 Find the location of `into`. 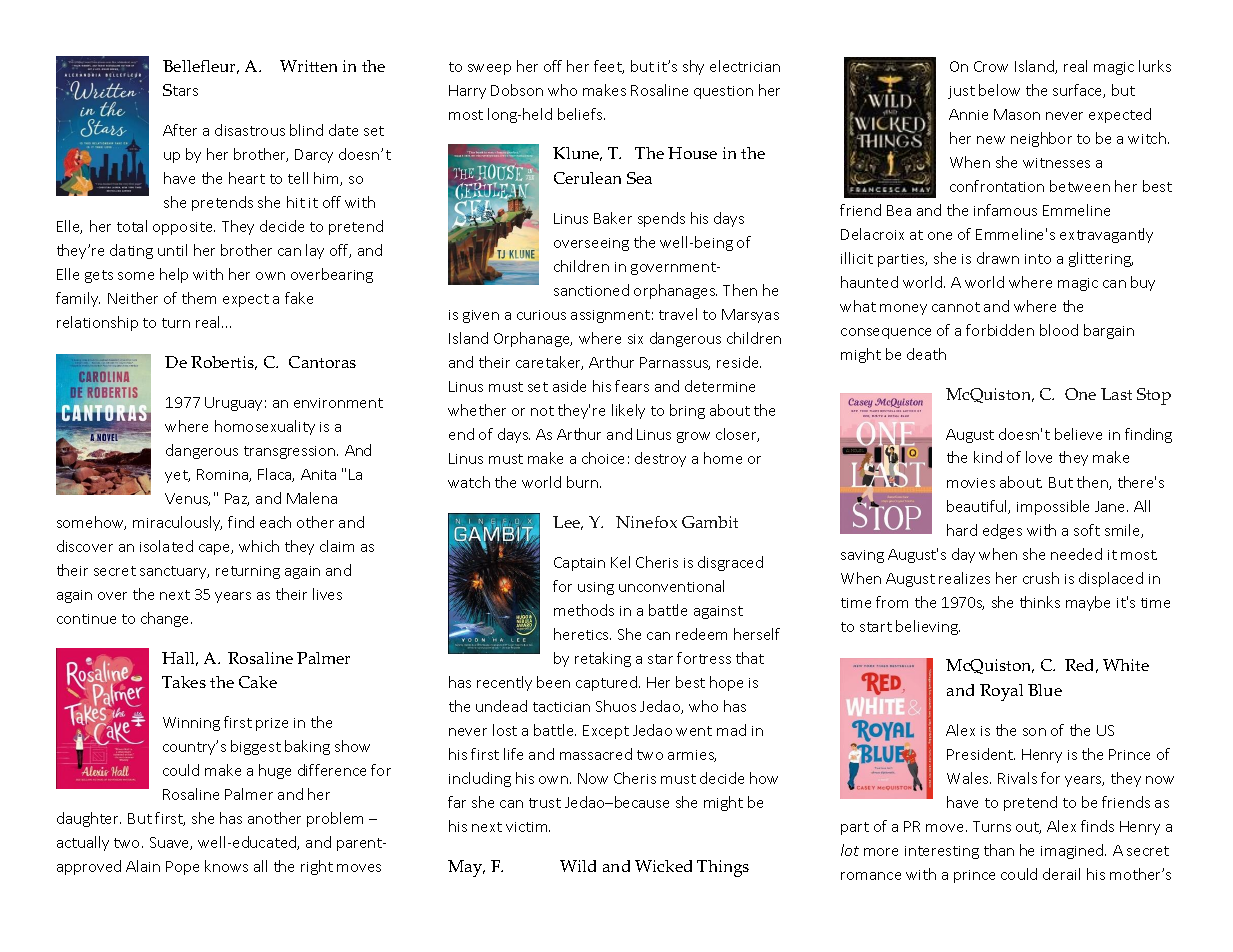

into is located at coordinates (1038, 259).
